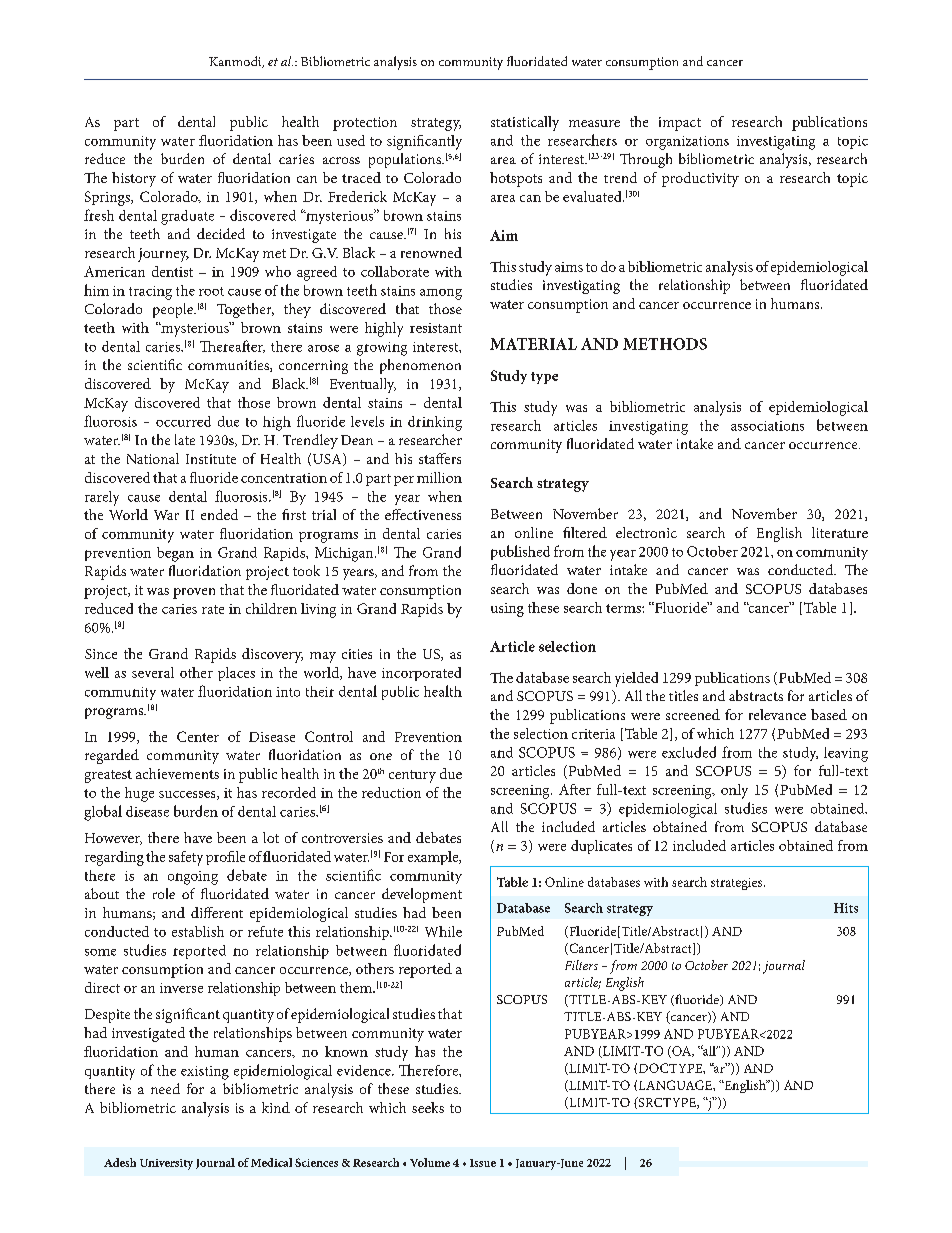 Image resolution: width=952 pixels, height=1233 pixels. I want to click on hotspots, so click(516, 179).
